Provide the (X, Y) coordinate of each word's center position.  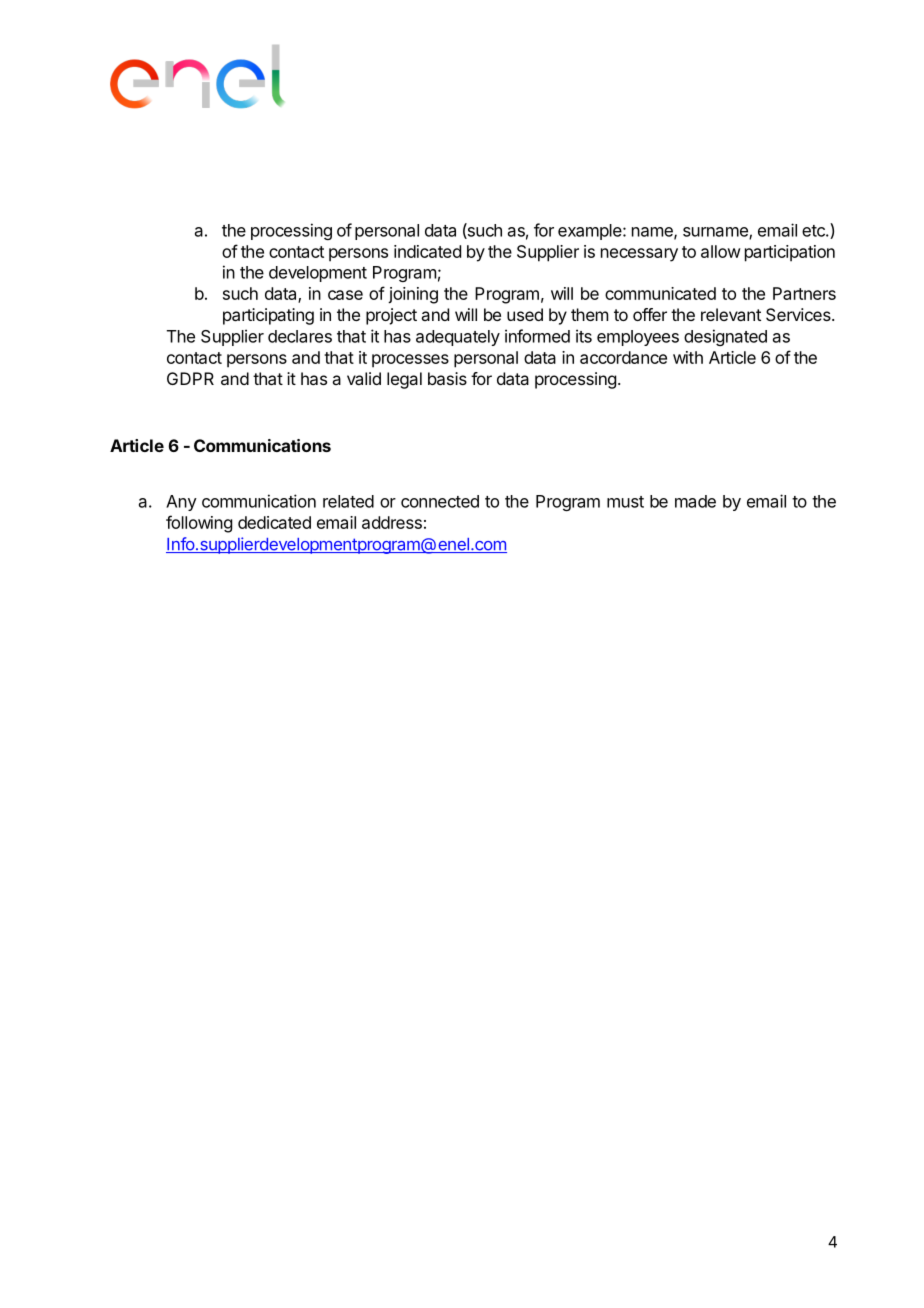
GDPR (190, 378)
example (591, 232)
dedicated (274, 522)
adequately (458, 338)
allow (721, 251)
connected (440, 501)
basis (447, 378)
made (695, 501)
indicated (427, 251)
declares (300, 336)
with (688, 357)
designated (725, 337)
